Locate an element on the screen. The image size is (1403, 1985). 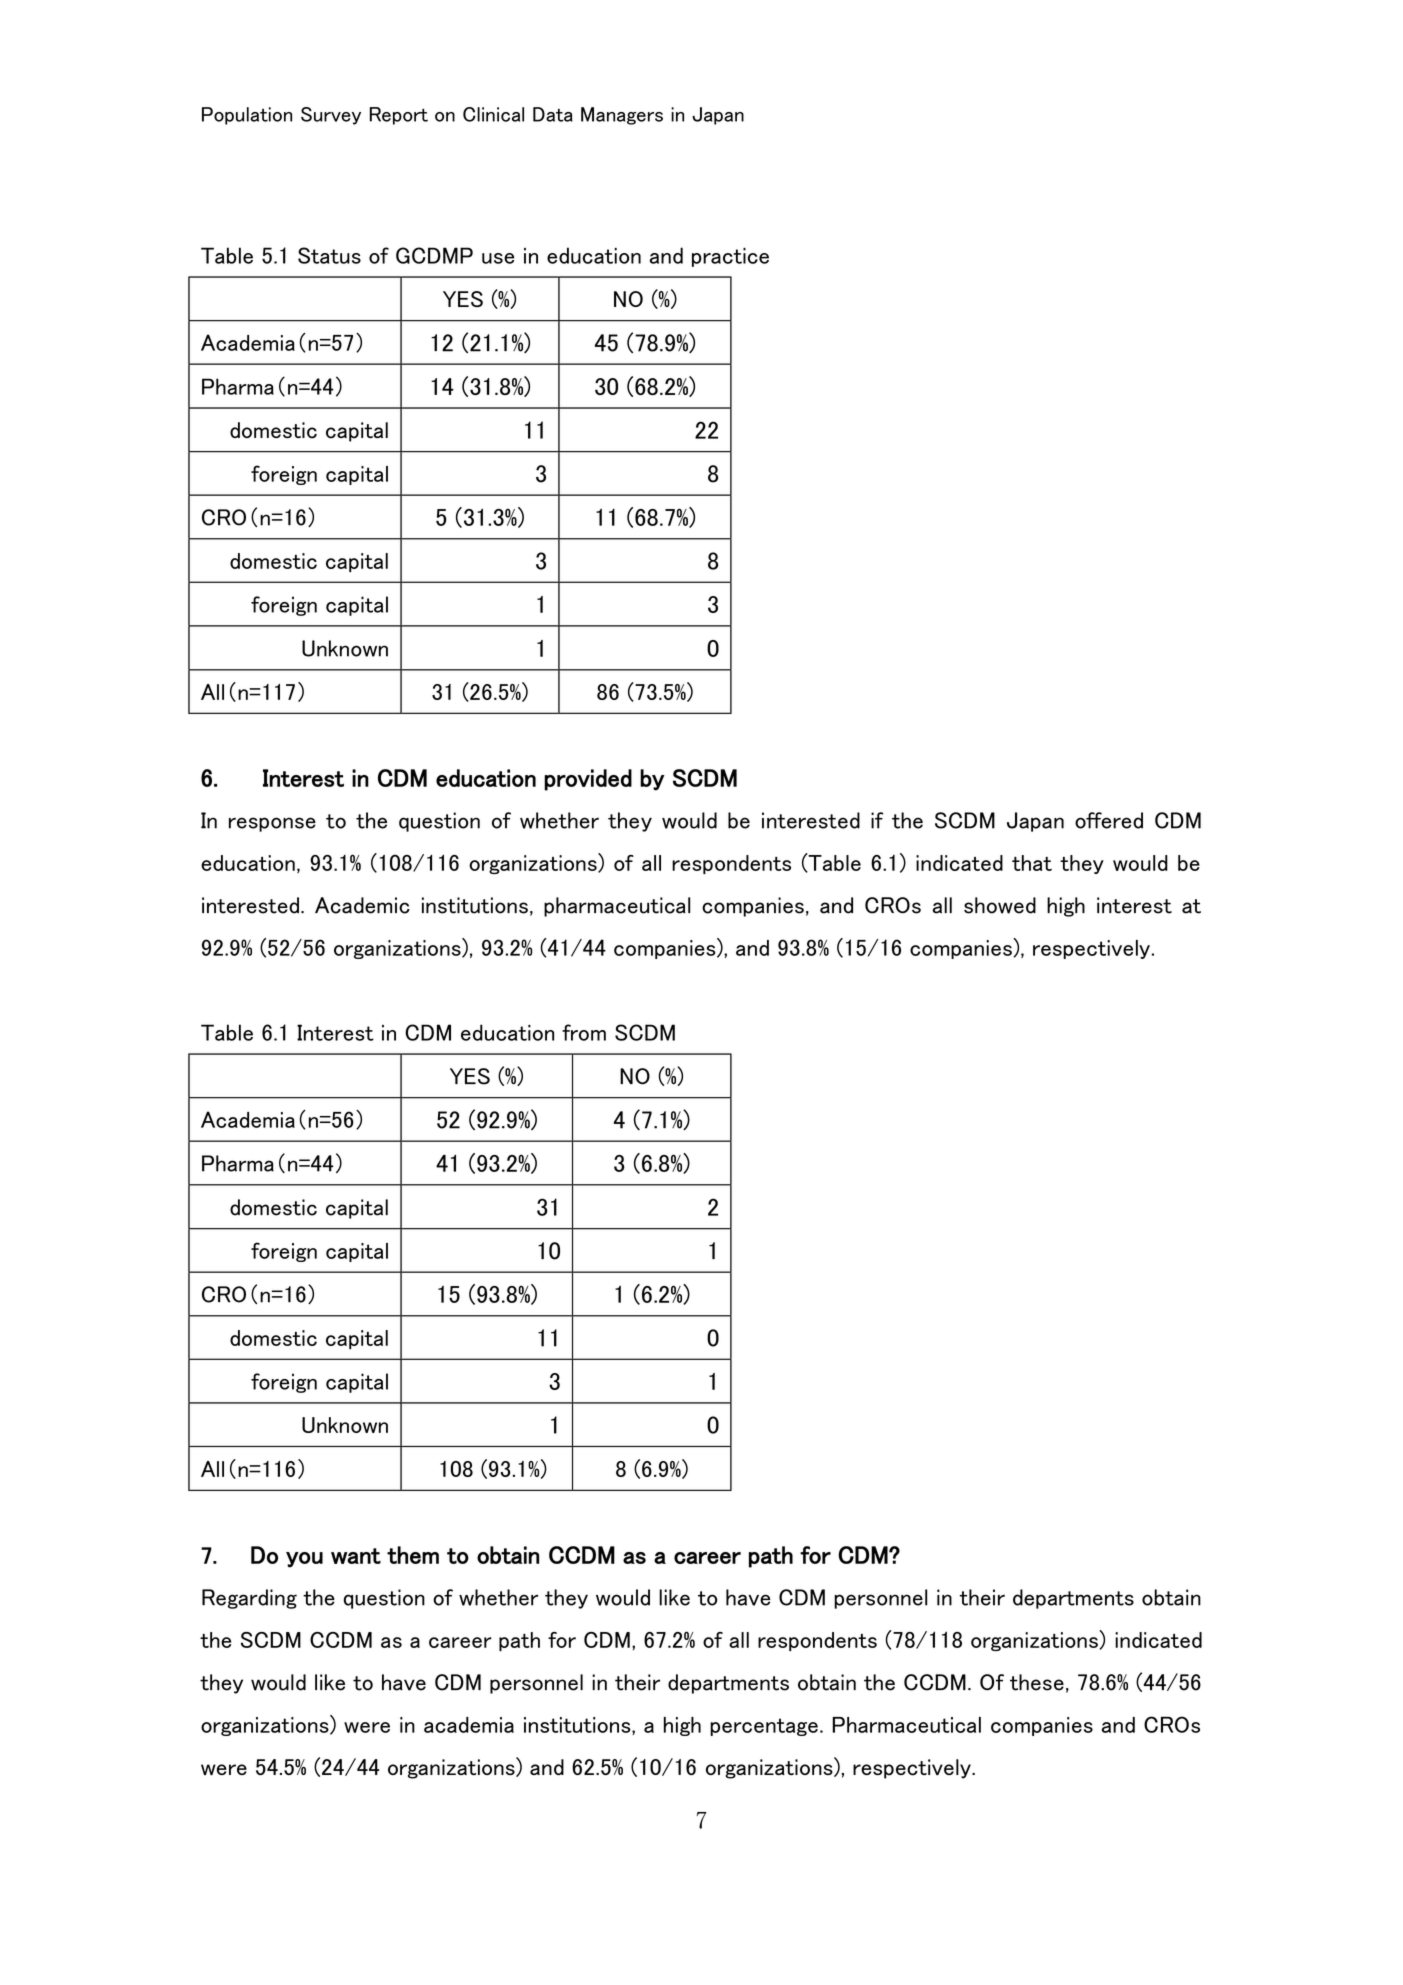
response is located at coordinates (272, 824).
